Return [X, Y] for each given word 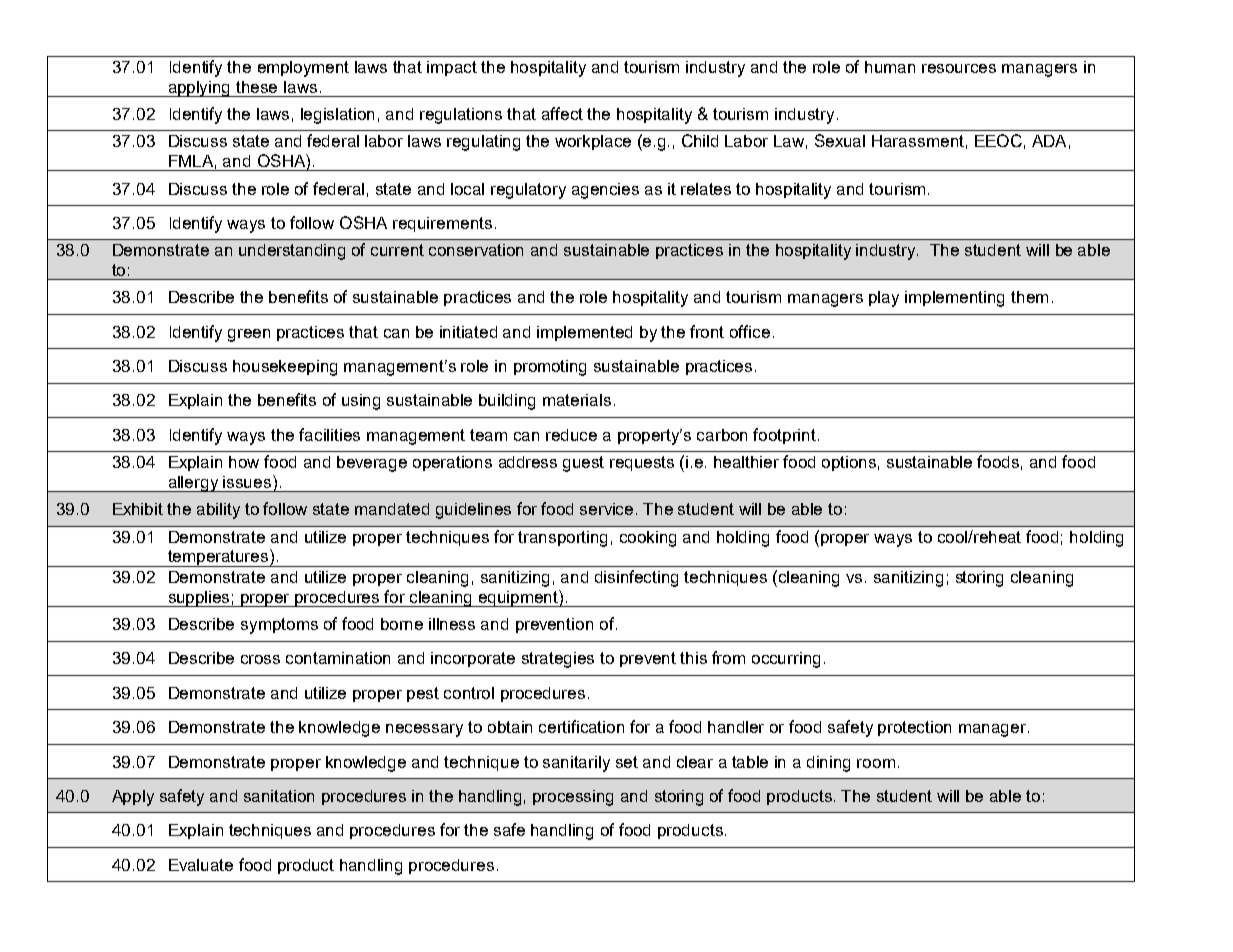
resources [959, 68]
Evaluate [201, 865]
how [244, 462]
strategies [558, 660]
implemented [584, 333]
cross [260, 659]
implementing [954, 299]
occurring [786, 660]
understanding [292, 252]
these [256, 87]
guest [583, 464]
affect [562, 113]
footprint [786, 436]
